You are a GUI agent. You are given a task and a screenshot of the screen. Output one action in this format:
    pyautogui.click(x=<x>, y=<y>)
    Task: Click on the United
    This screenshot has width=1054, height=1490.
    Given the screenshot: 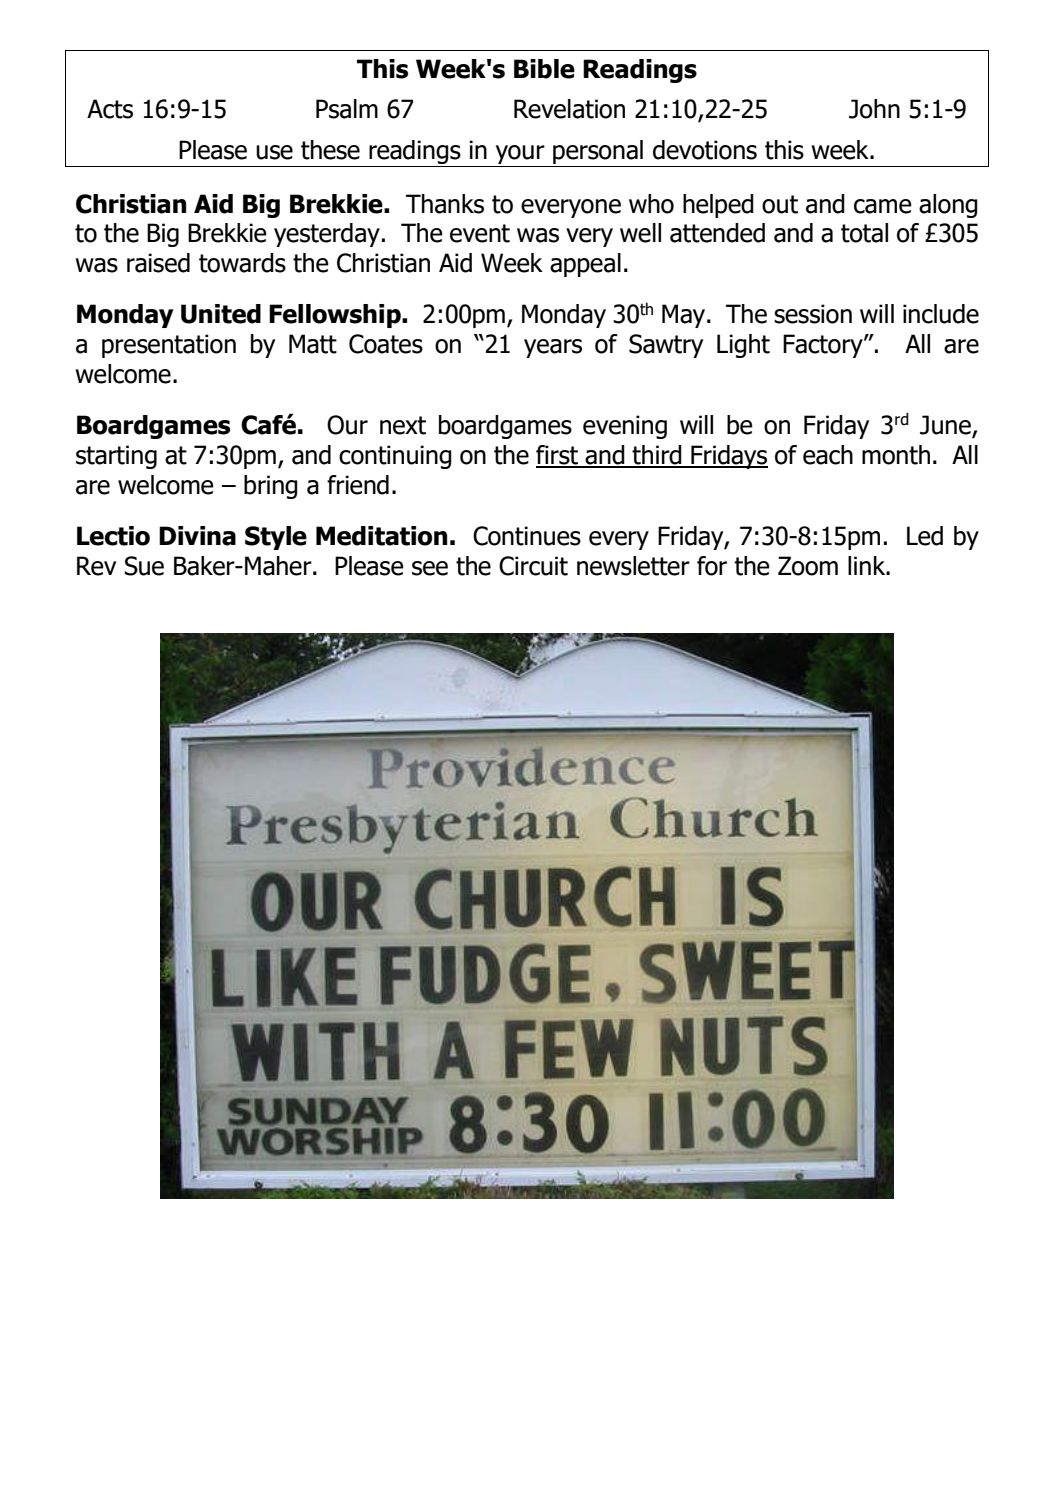 What is the action you would take?
    pyautogui.click(x=221, y=314)
